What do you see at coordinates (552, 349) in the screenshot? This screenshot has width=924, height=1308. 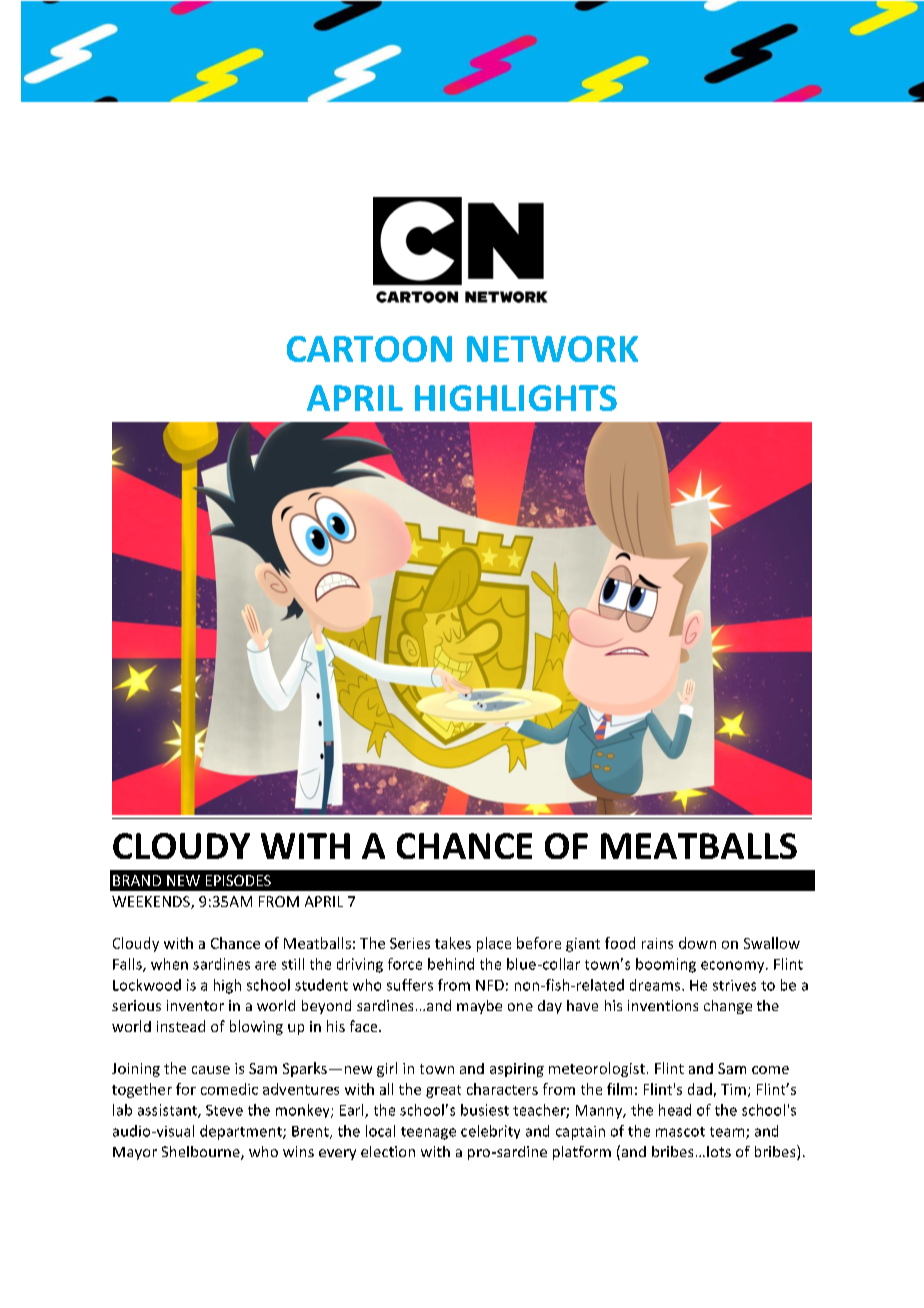 I see `NETWORK` at bounding box center [552, 349].
